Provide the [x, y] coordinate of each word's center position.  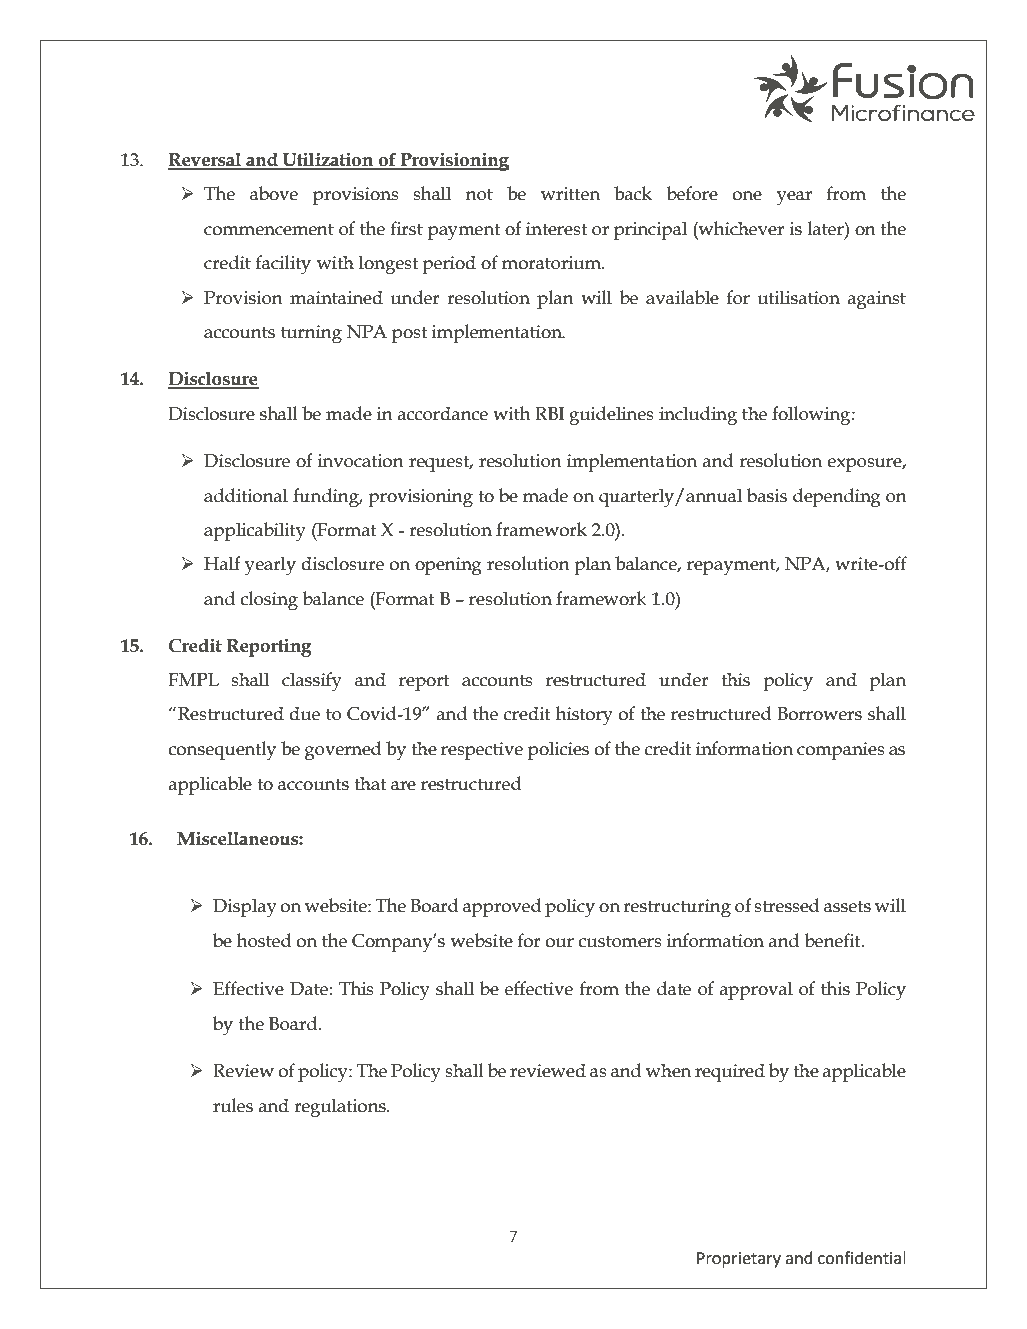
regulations [341, 1108]
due [304, 713]
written [570, 194]
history [584, 715]
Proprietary [739, 1260]
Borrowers [819, 714]
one [747, 196]
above [274, 193]
